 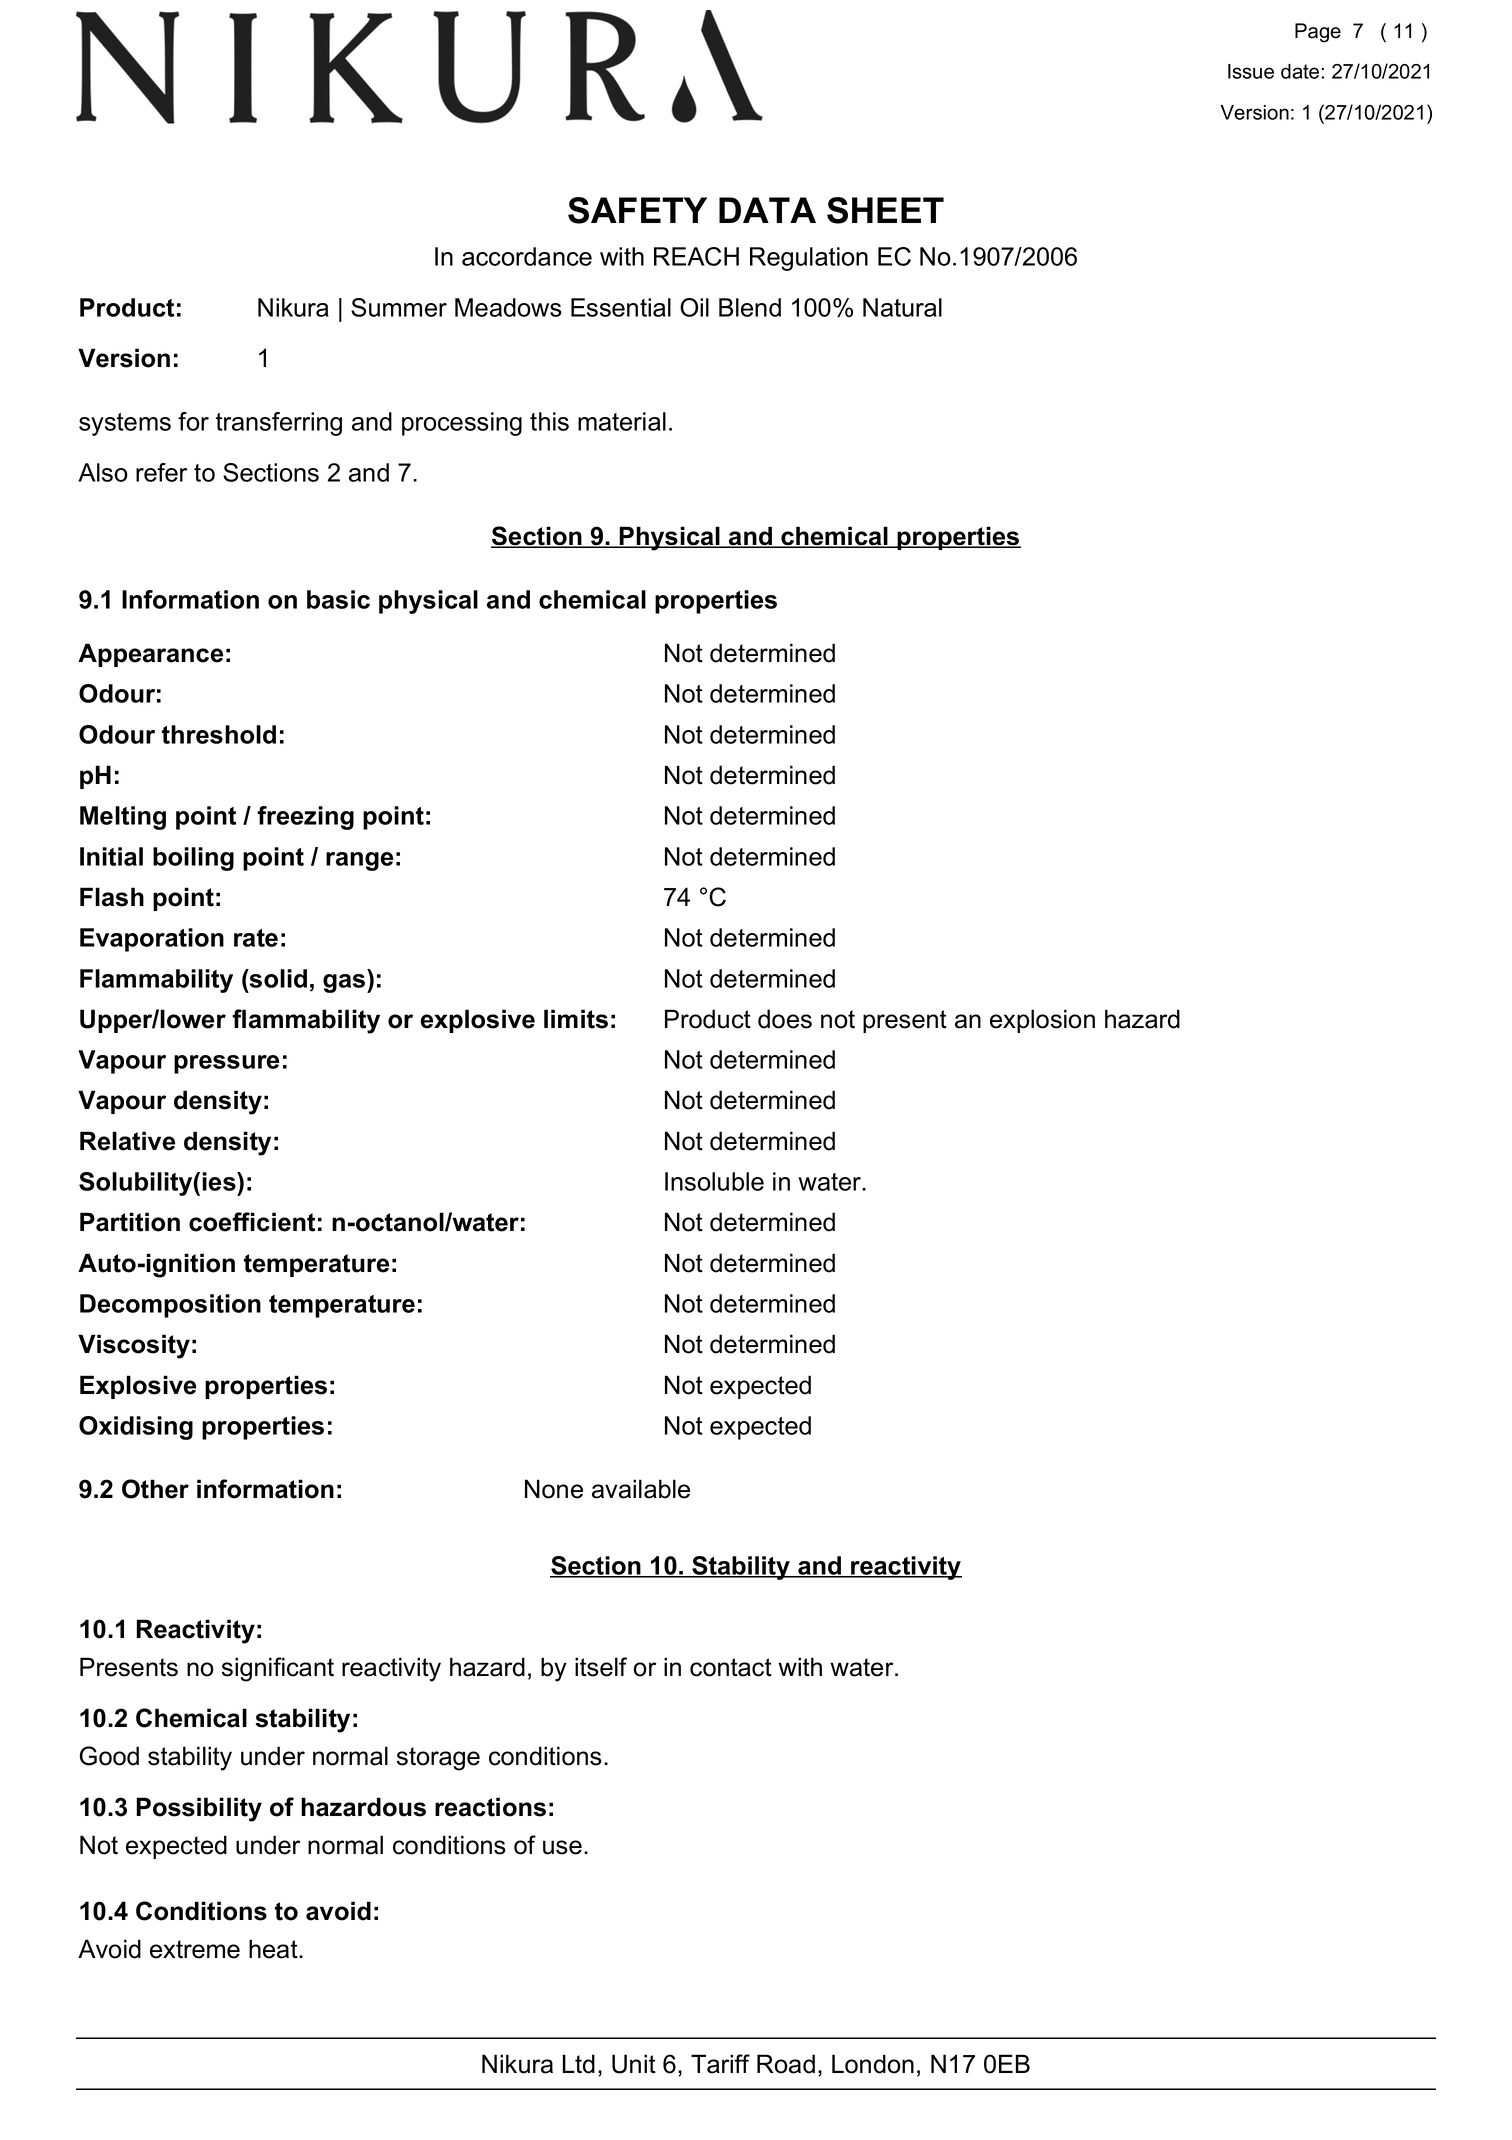 I want to click on contact, so click(x=731, y=1667).
